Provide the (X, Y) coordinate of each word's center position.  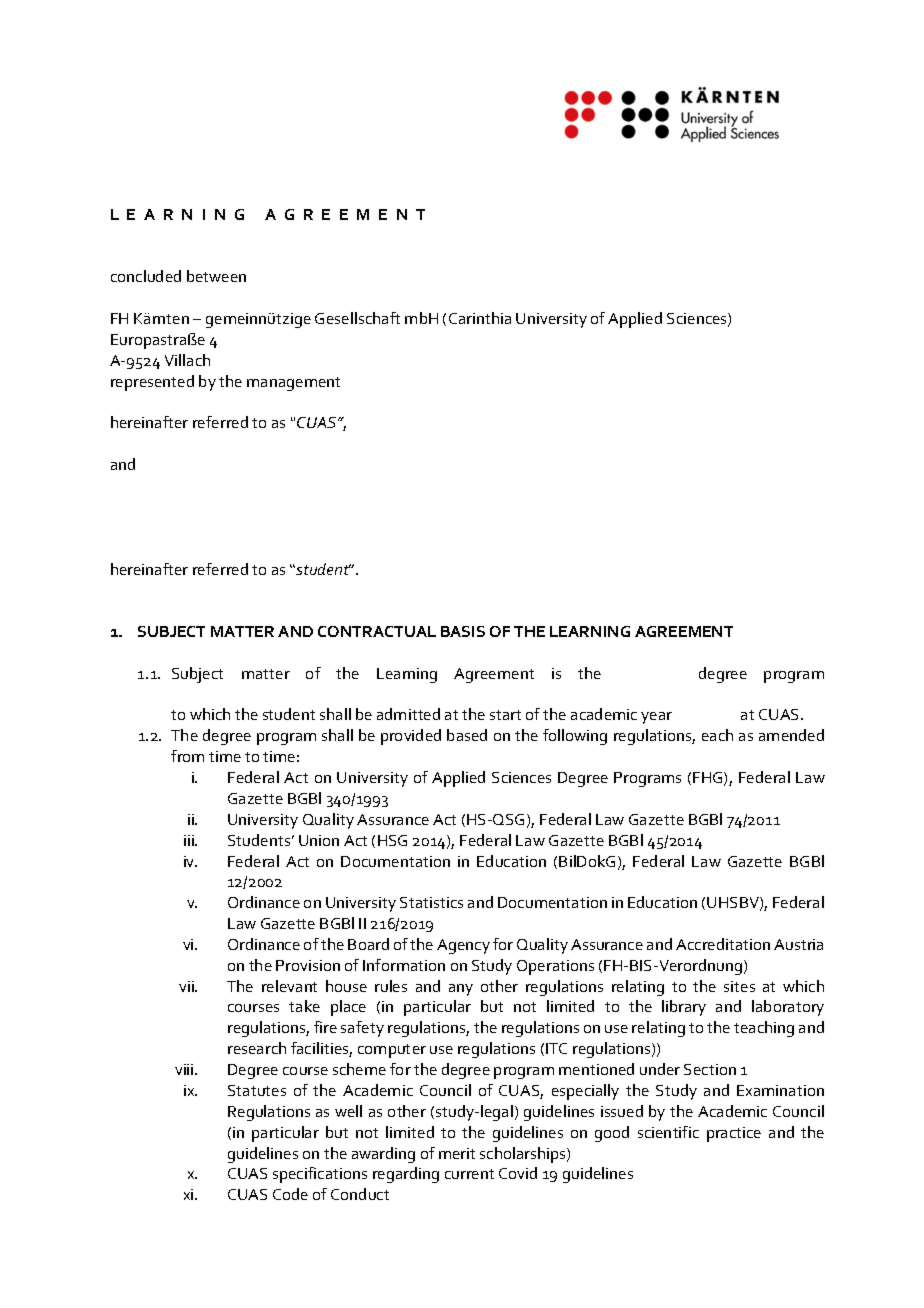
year (656, 718)
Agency (463, 946)
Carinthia (480, 318)
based (467, 735)
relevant (289, 986)
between (216, 276)
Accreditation (723, 944)
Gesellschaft (357, 318)
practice (734, 1134)
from (187, 756)
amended (791, 735)
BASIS (463, 631)
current (469, 1174)
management (293, 384)
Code (290, 1194)
